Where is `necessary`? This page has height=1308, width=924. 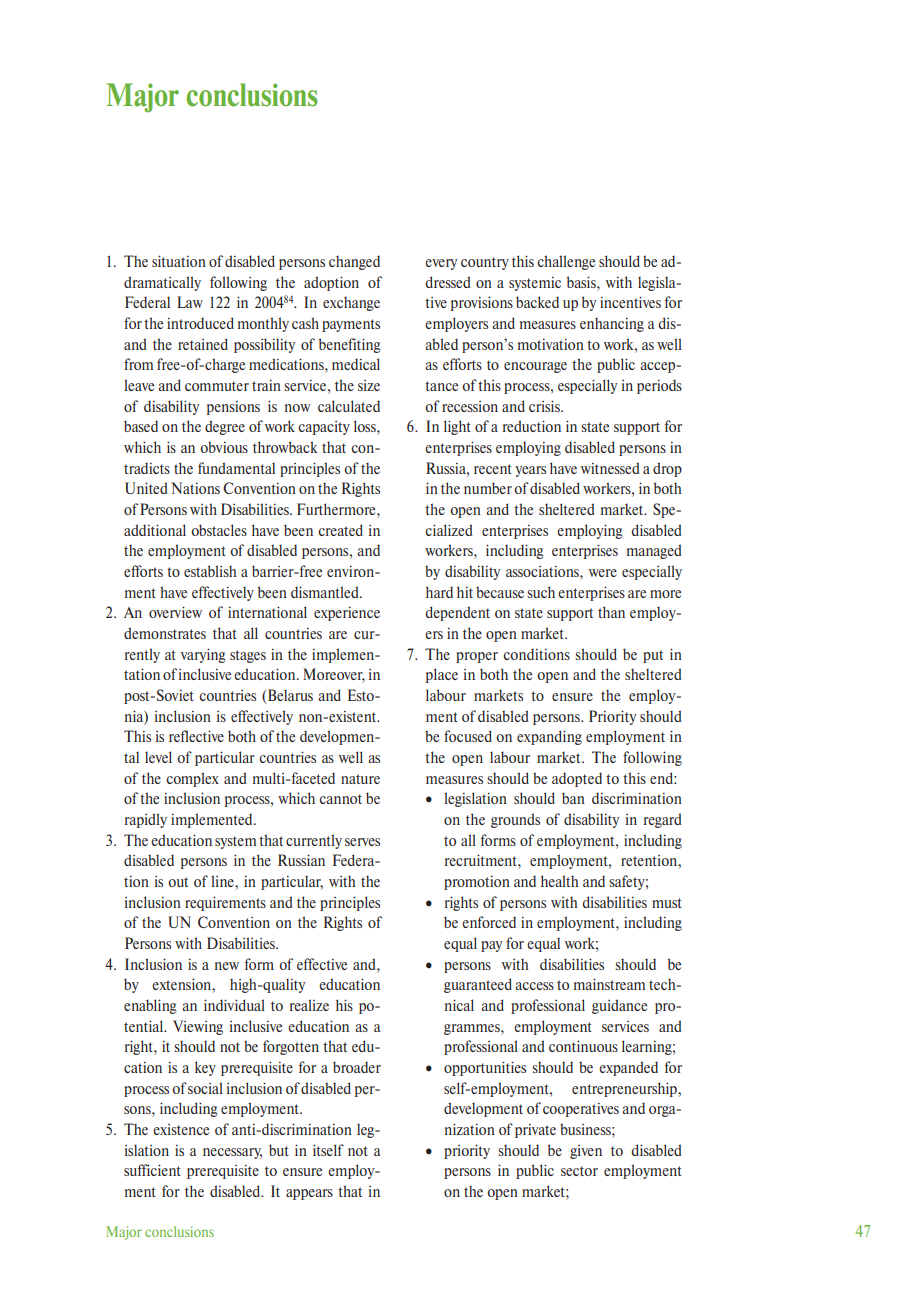 necessary is located at coordinates (232, 1153).
